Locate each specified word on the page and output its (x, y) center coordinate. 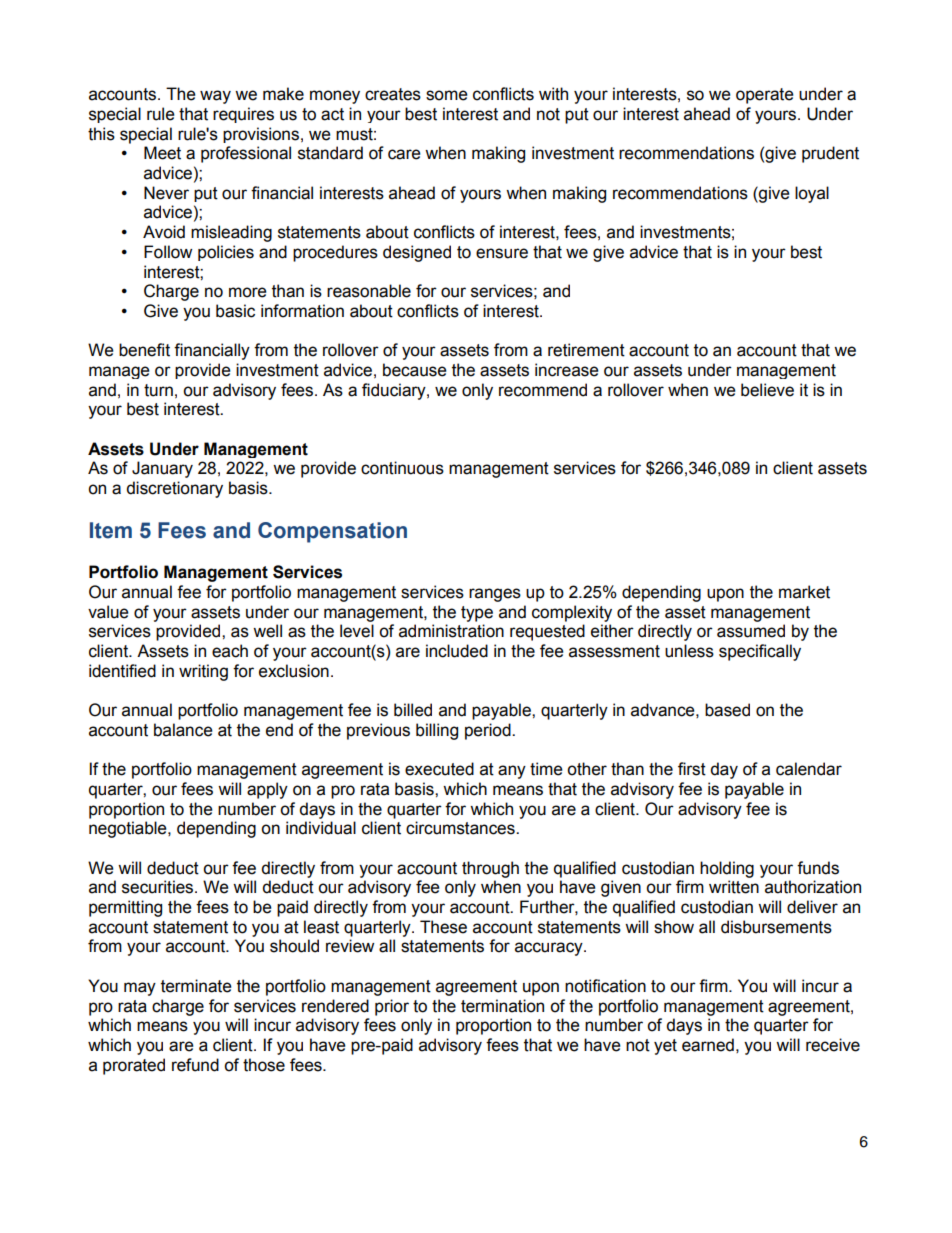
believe (767, 390)
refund (195, 1065)
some (447, 95)
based (727, 710)
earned (708, 1045)
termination (502, 1006)
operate (765, 96)
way (215, 97)
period (489, 731)
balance (183, 730)
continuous (402, 468)
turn (158, 390)
